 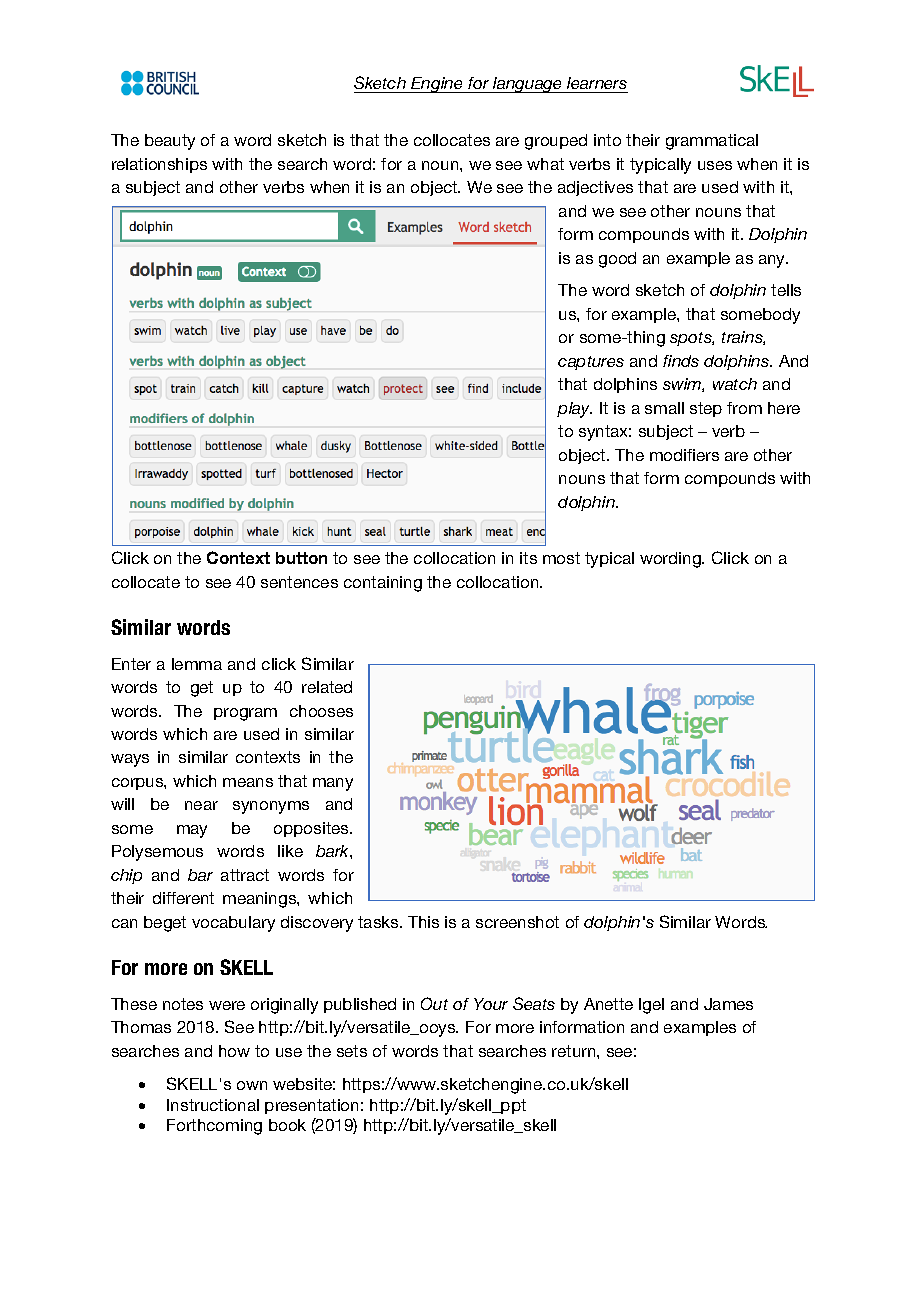 What do you see at coordinates (712, 142) in the document?
I see `grammatical` at bounding box center [712, 142].
